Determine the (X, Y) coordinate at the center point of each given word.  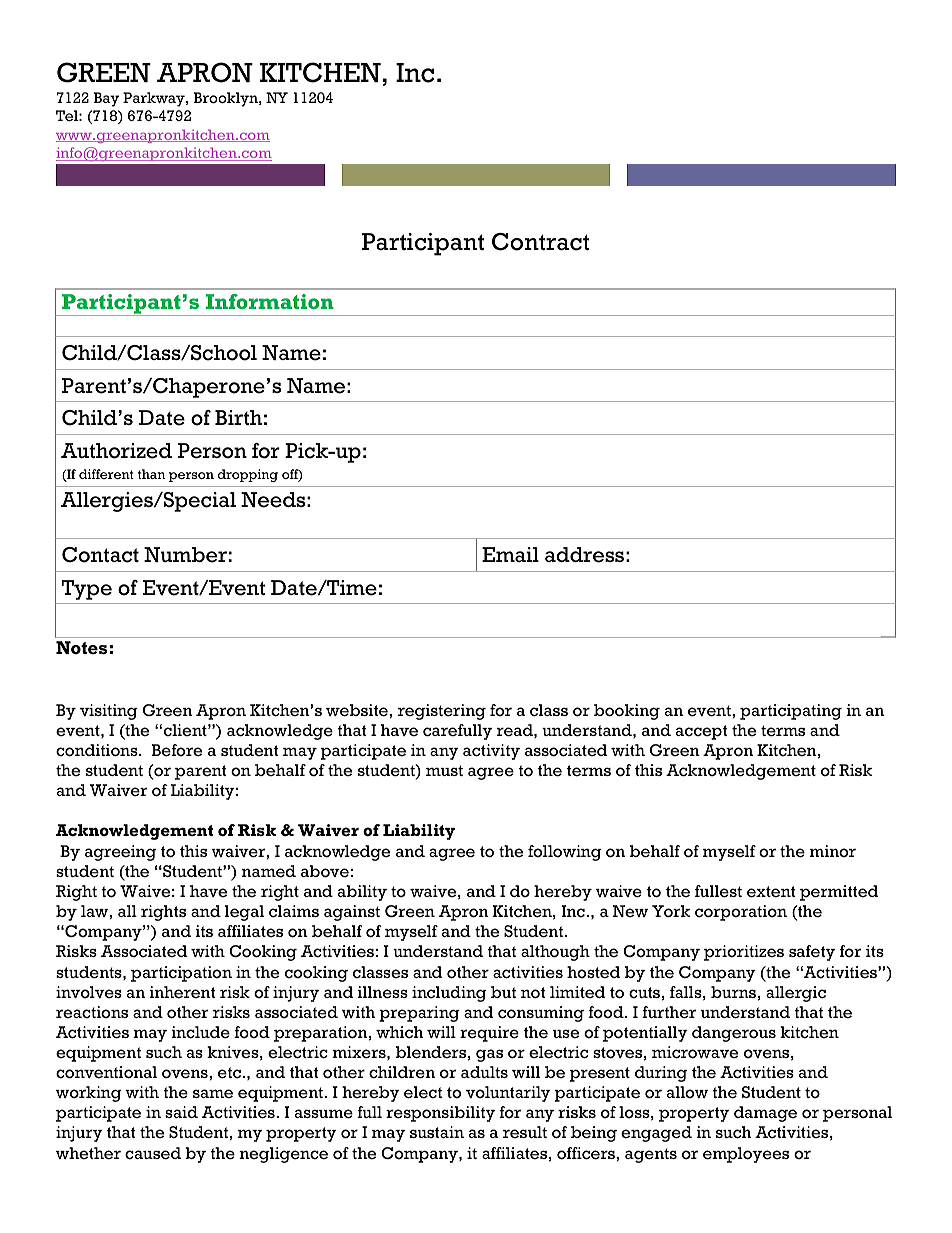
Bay (106, 99)
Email (510, 554)
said (181, 1112)
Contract (541, 242)
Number (185, 555)
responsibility (440, 1114)
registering (442, 712)
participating (791, 712)
